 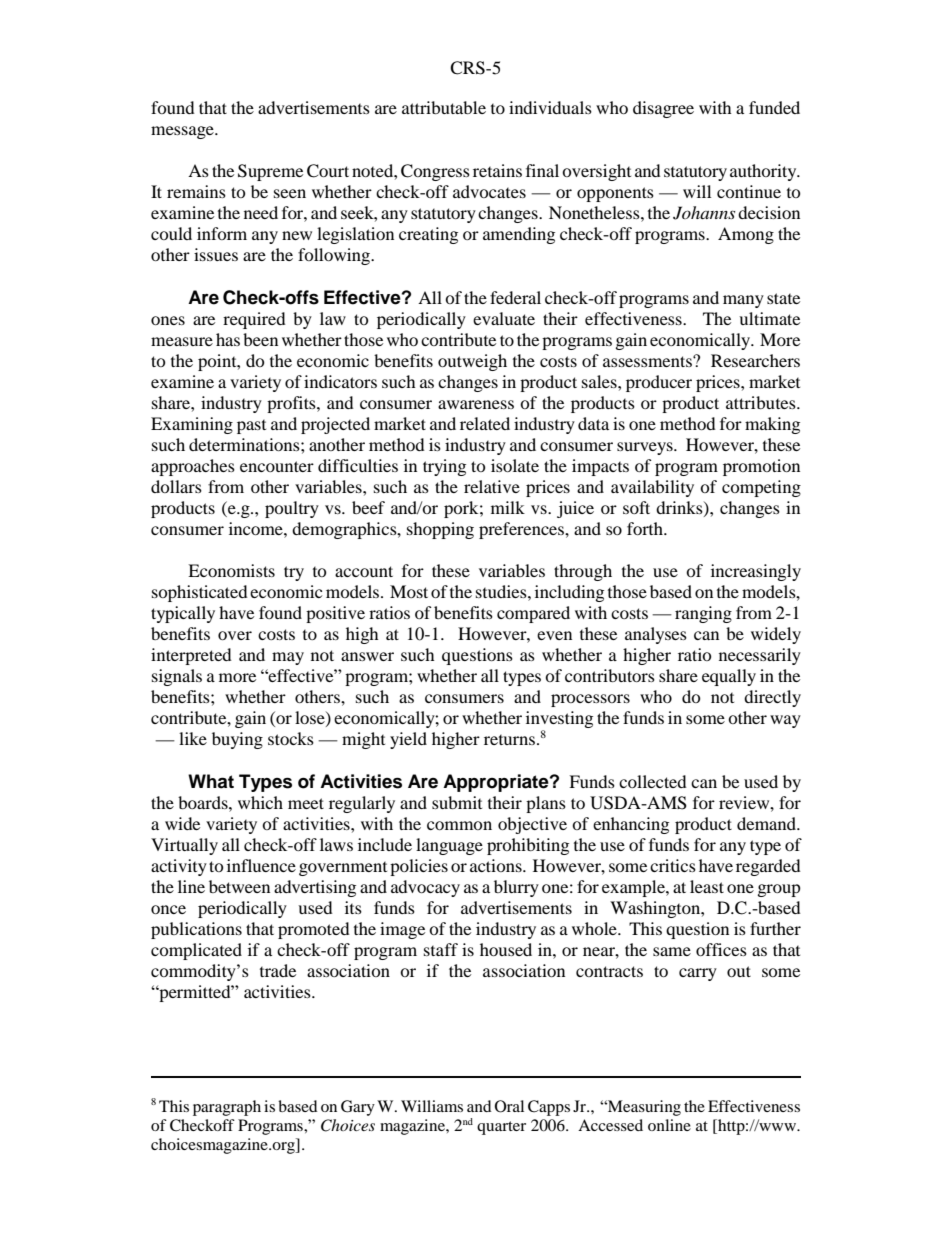 I want to click on disagree, so click(x=663, y=109).
